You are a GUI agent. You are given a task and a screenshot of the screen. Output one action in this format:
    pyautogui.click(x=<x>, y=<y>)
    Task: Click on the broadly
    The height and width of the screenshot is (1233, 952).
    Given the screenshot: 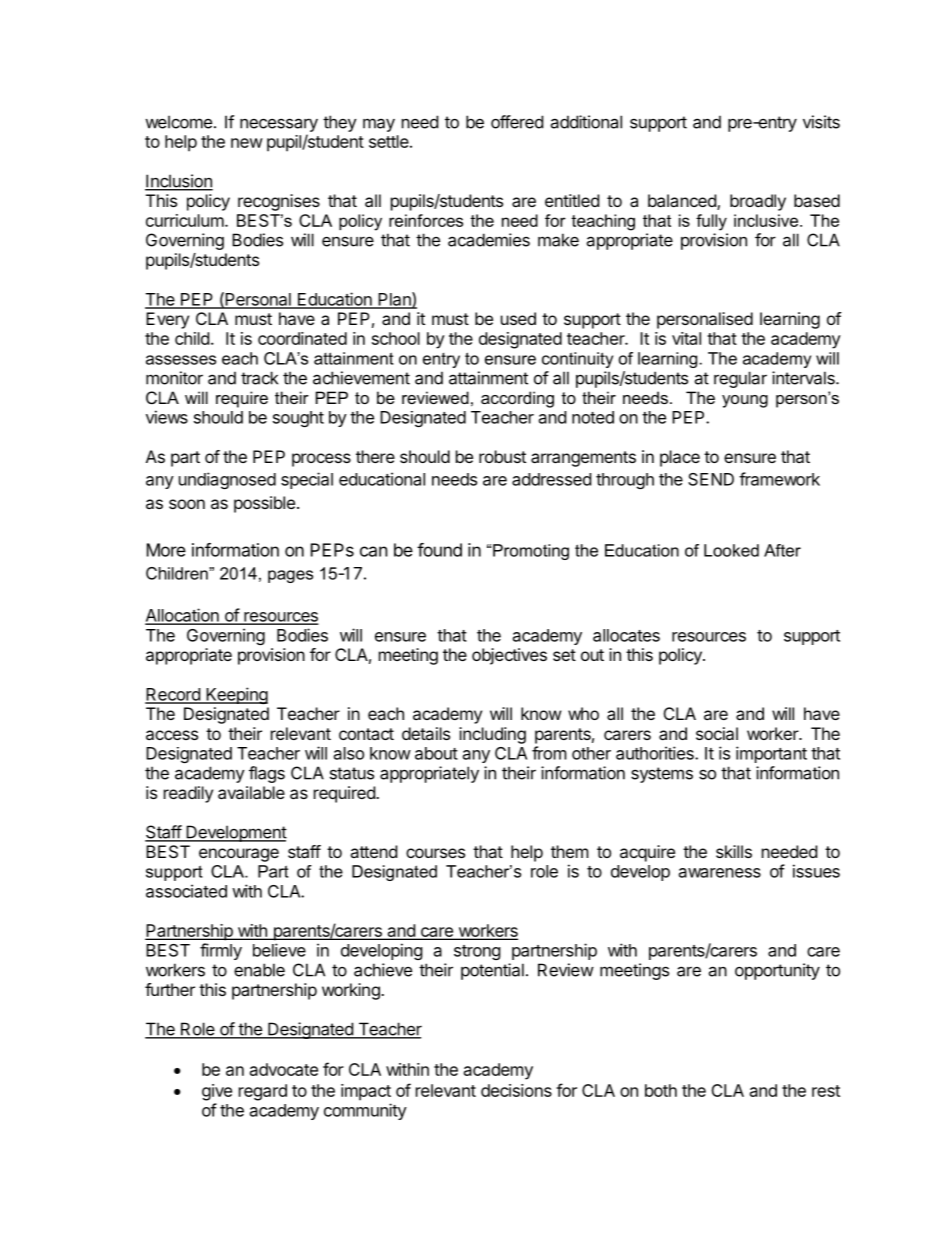 What is the action you would take?
    pyautogui.click(x=758, y=202)
